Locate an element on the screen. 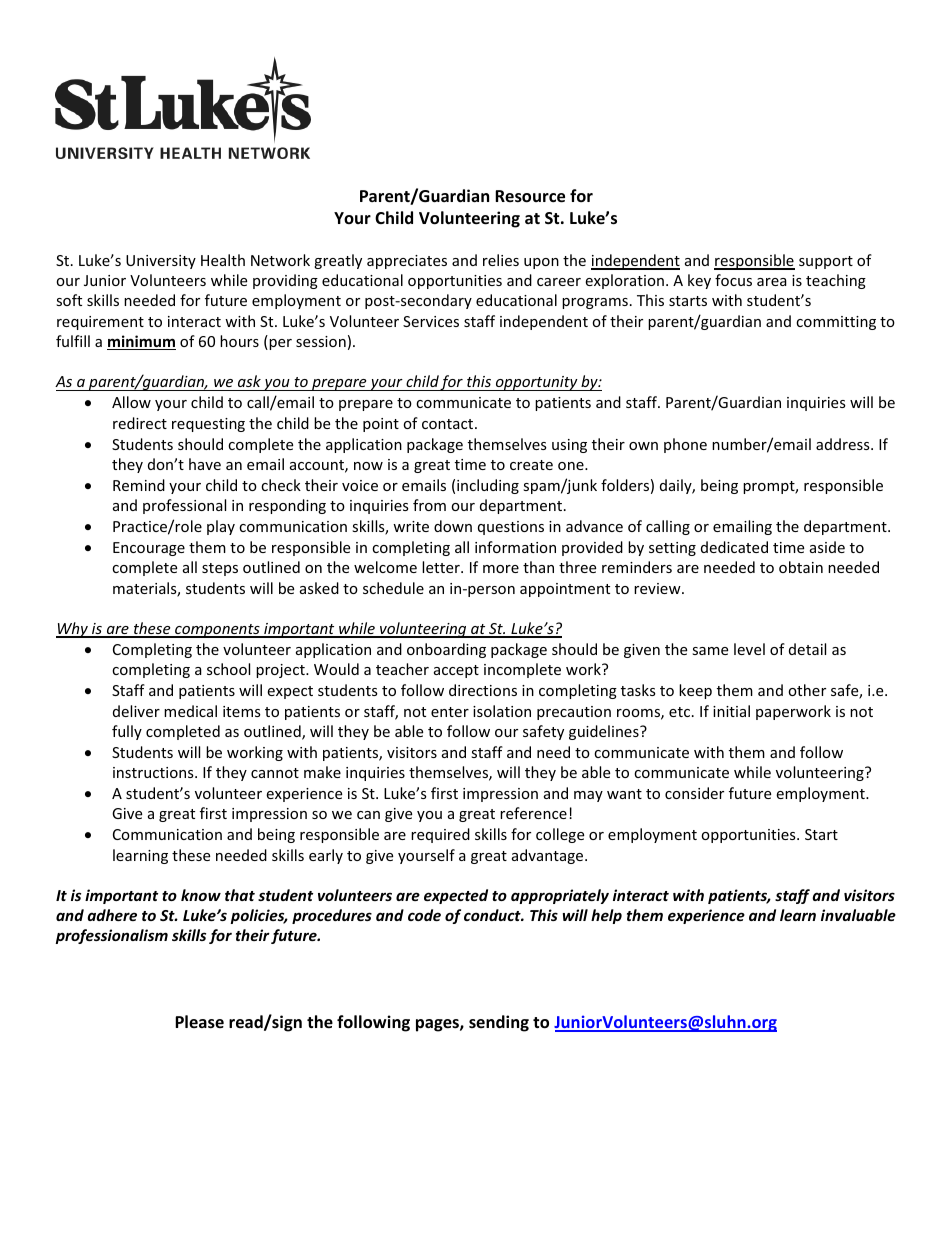 The height and width of the screenshot is (1233, 952). support is located at coordinates (826, 262).
